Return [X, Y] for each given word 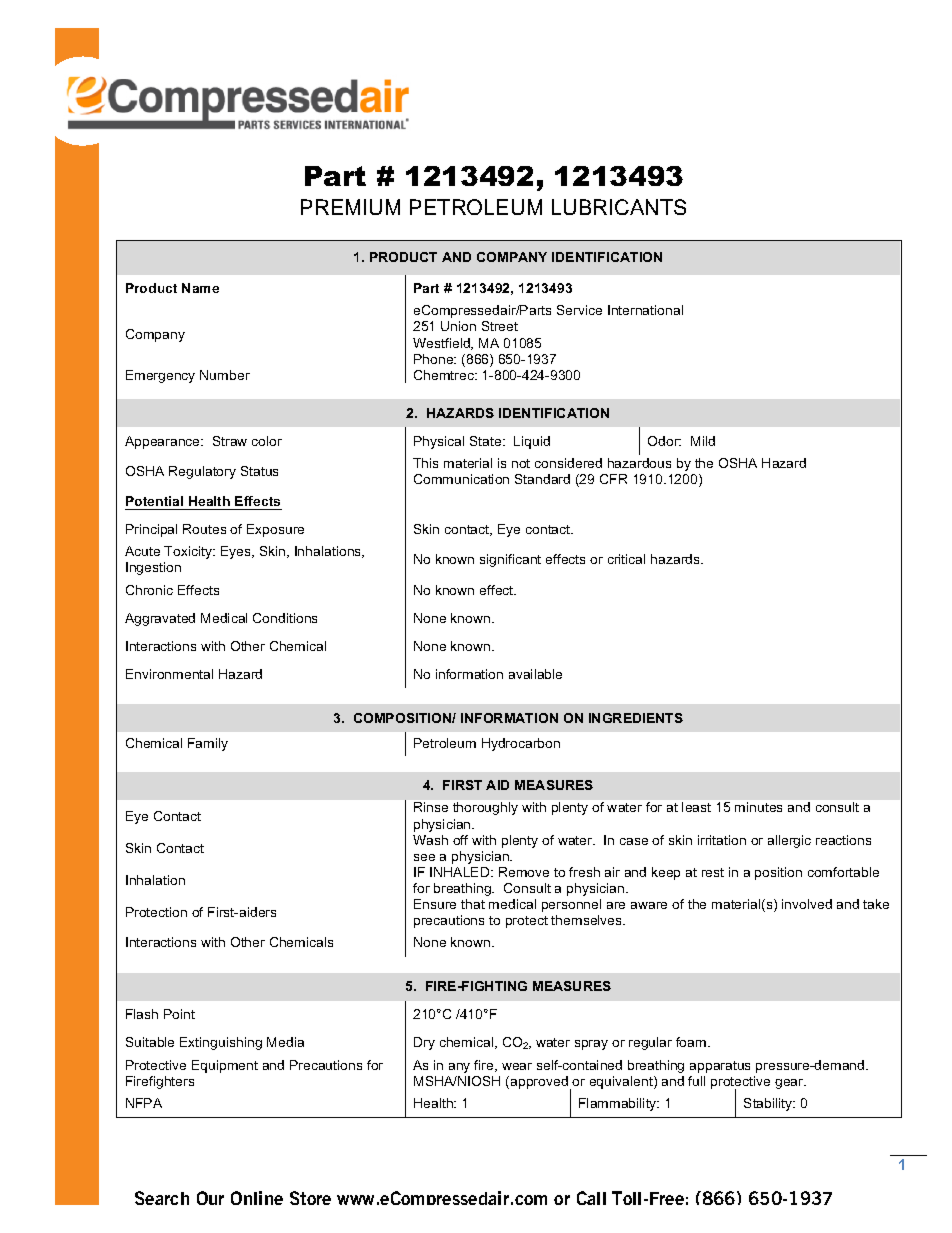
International [645, 310]
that [473, 904]
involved [807, 904]
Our [210, 1198]
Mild [703, 441]
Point [179, 1014]
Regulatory [202, 472]
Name [200, 288]
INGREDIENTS [636, 718]
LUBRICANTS [619, 207]
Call [591, 1198]
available [535, 674]
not [521, 463]
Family [208, 744]
